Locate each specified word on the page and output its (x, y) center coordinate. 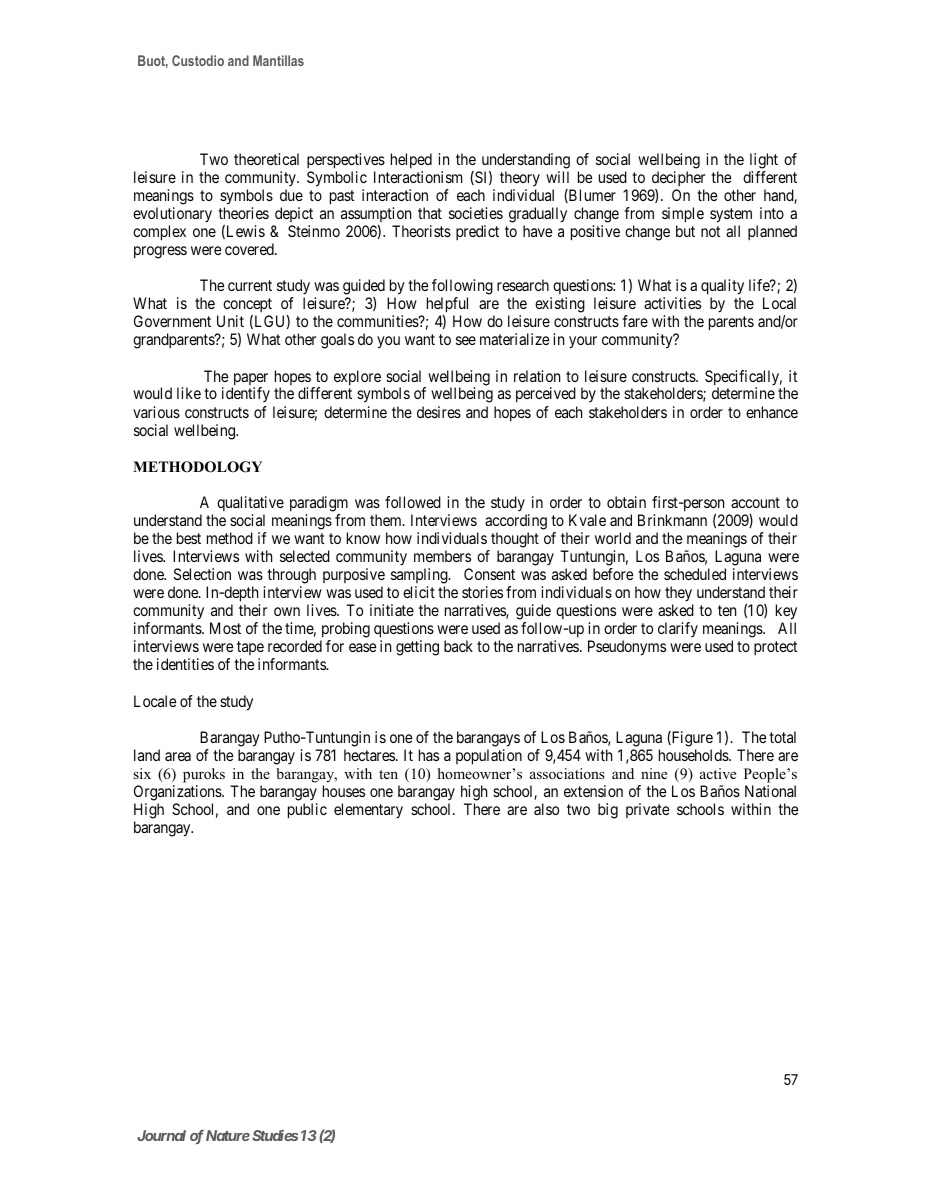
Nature (228, 1135)
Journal (161, 1135)
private (648, 810)
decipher (678, 178)
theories (243, 213)
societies (476, 213)
